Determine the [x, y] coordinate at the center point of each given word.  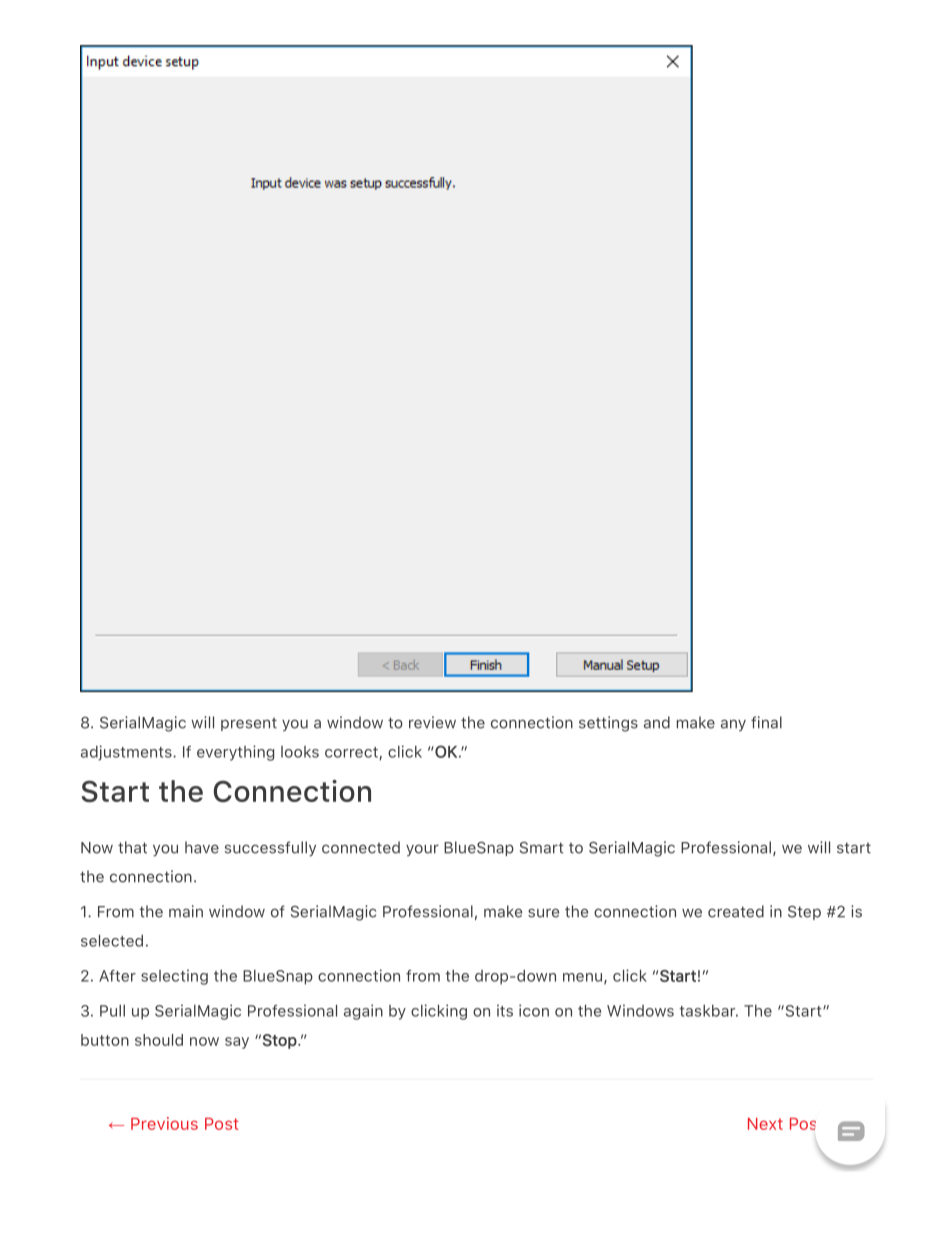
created [736, 911]
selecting [174, 977]
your [422, 850]
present [249, 724]
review [432, 722]
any [733, 725]
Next [765, 1124]
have [202, 847]
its [505, 1010]
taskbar [708, 1011]
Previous [164, 1123]
